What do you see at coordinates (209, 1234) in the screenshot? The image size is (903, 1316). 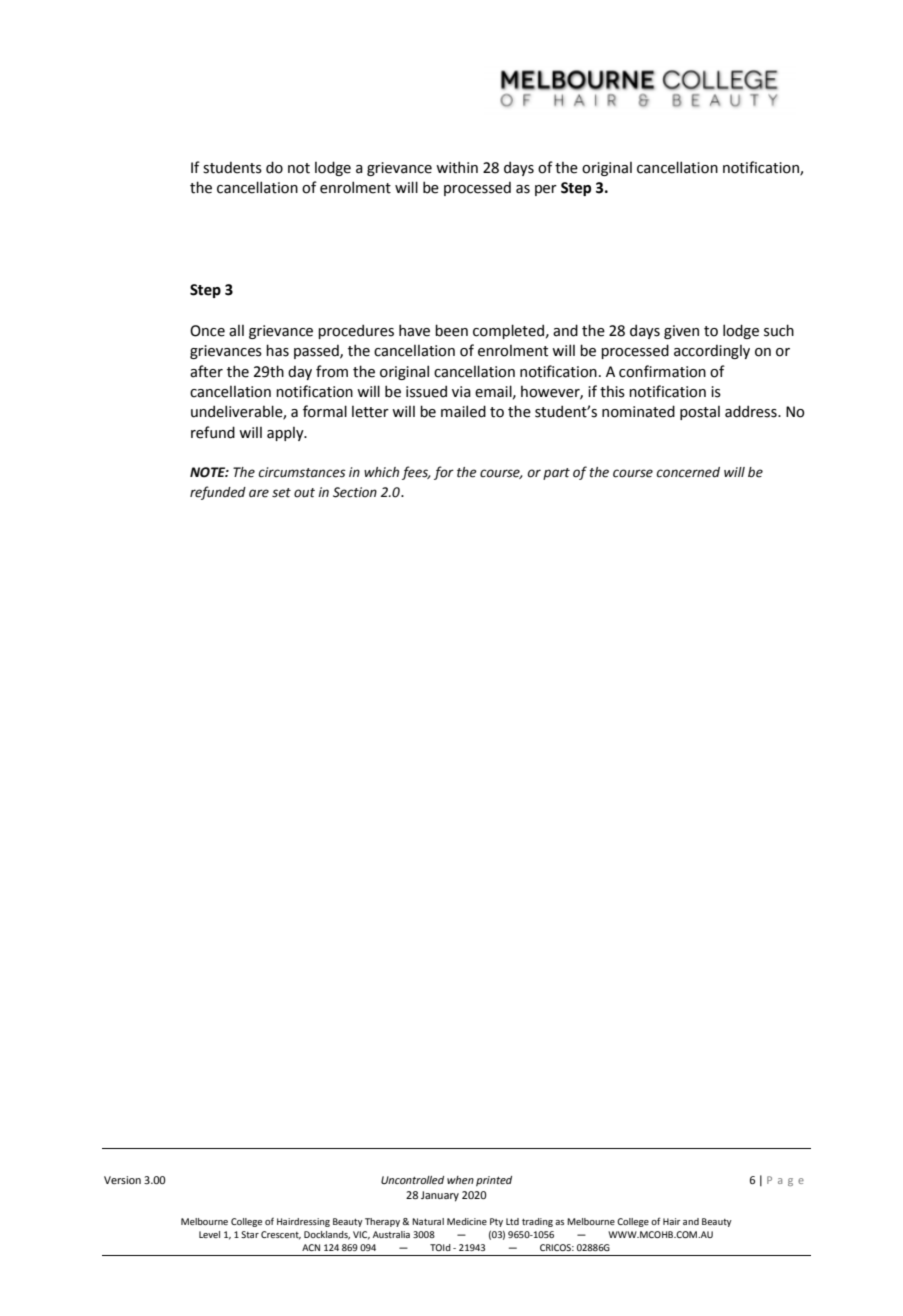 I see `Level` at bounding box center [209, 1234].
